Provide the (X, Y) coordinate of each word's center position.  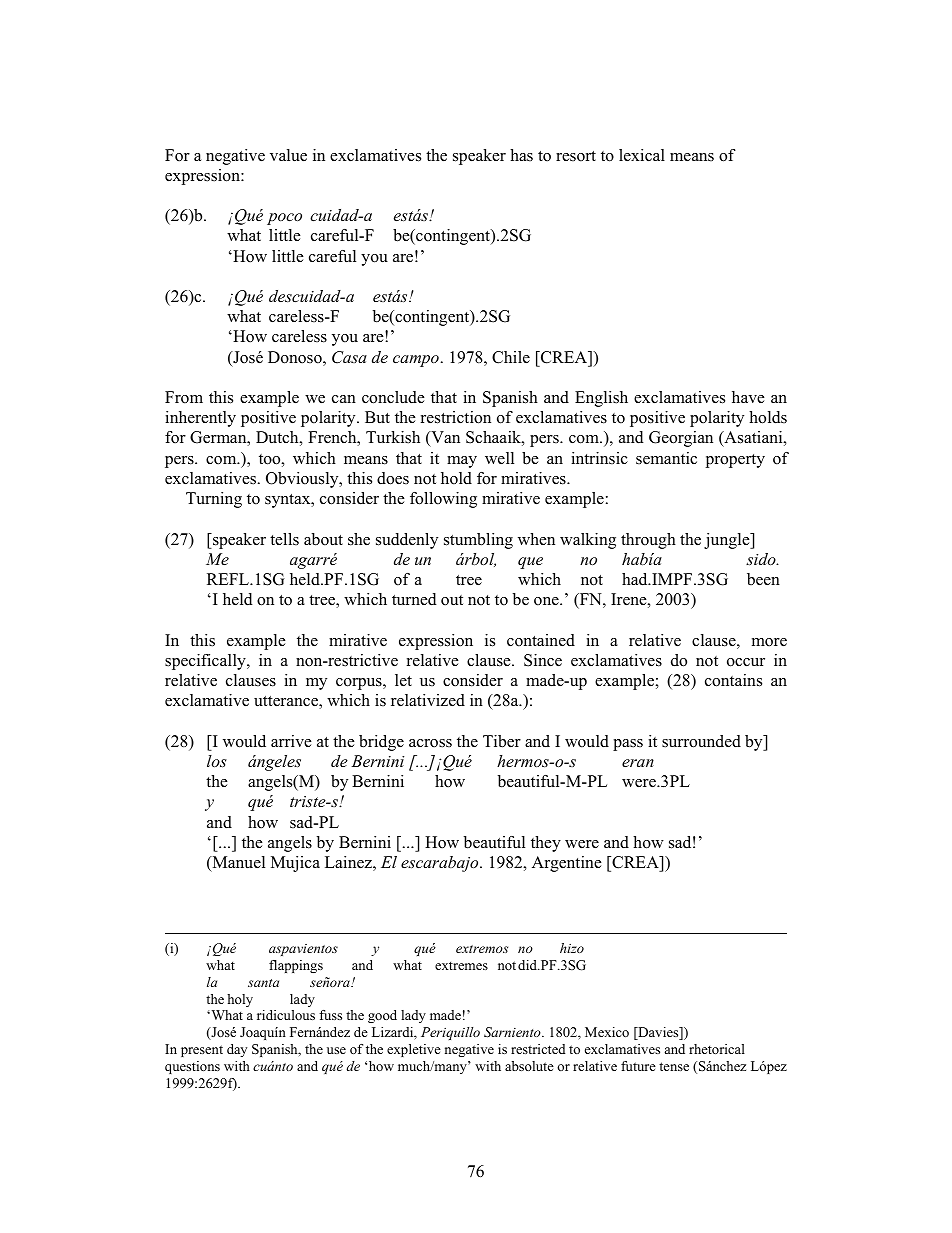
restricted (538, 1049)
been (763, 579)
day (237, 1050)
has (521, 155)
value (288, 155)
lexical (642, 155)
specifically (206, 662)
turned (414, 599)
